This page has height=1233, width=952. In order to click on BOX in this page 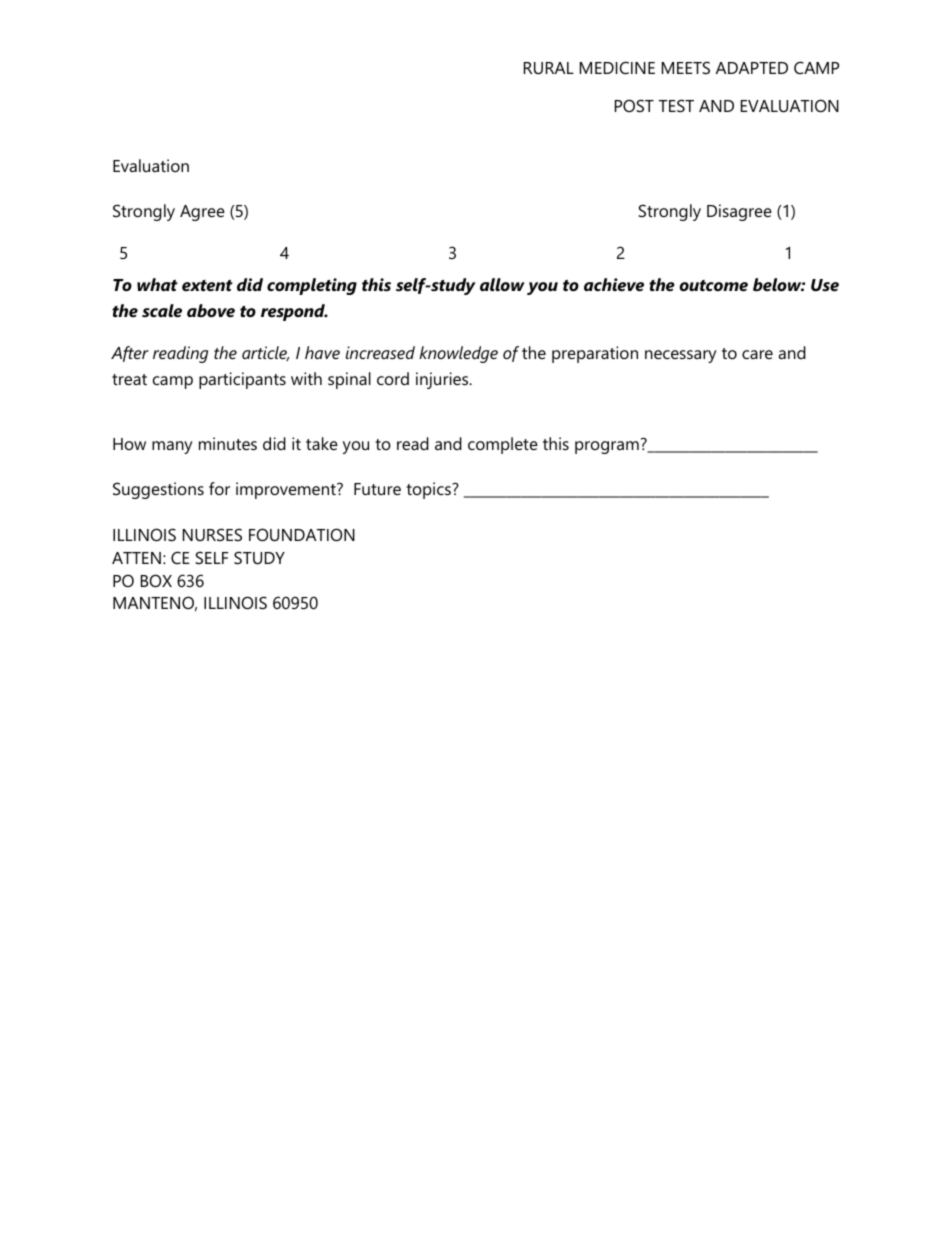, I will do `click(156, 580)`.
